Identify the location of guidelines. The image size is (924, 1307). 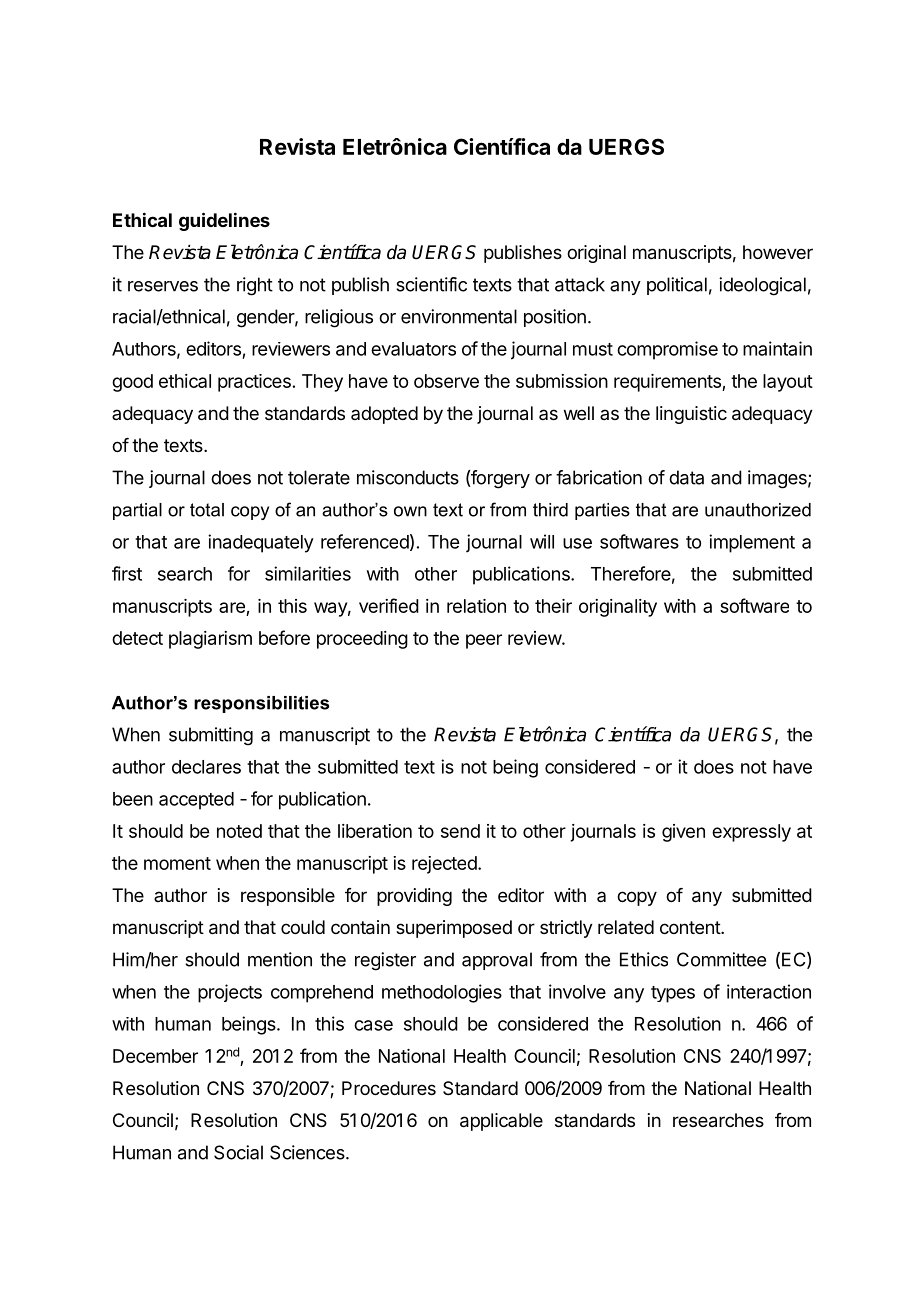
(224, 221).
